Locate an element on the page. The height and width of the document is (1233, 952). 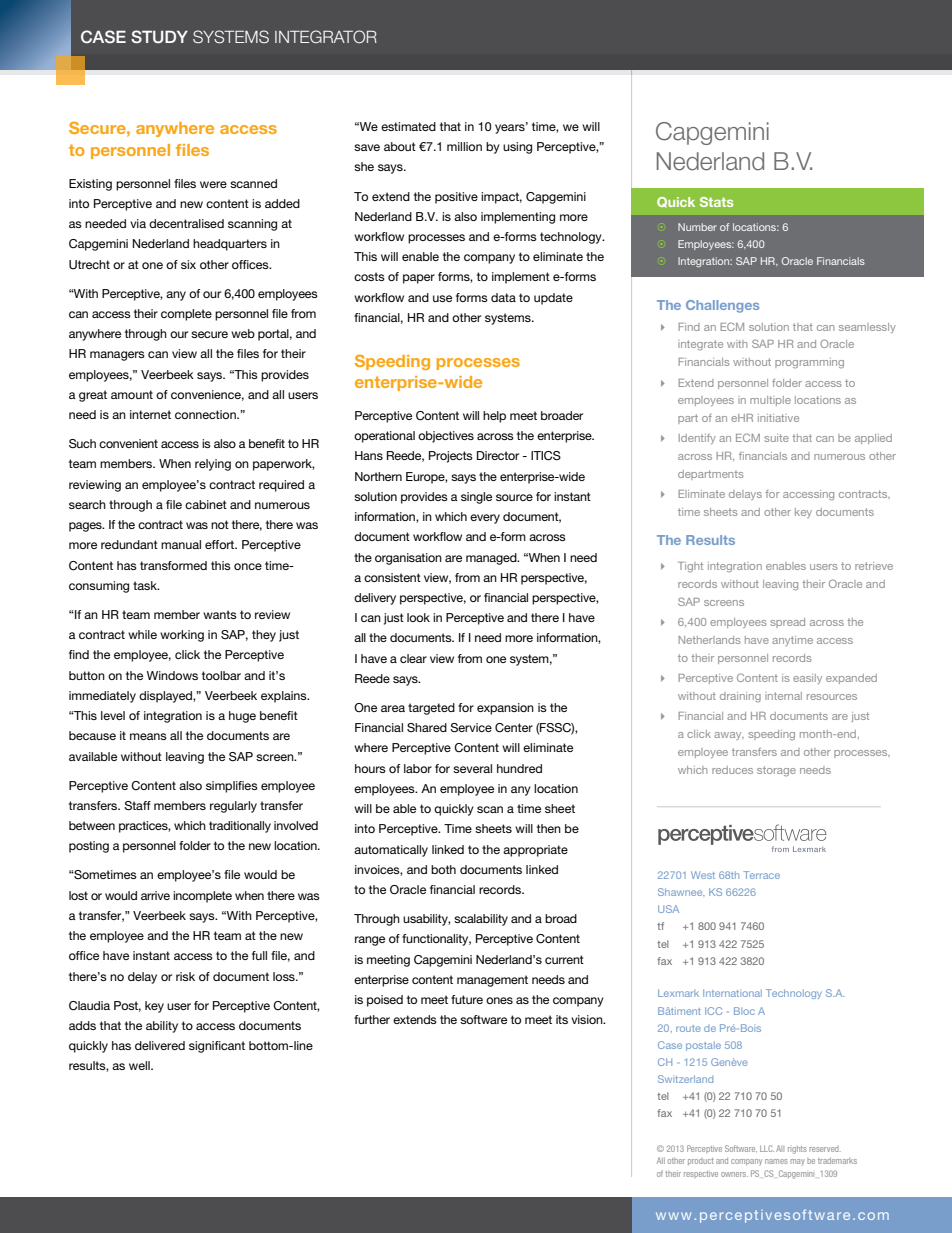
well is located at coordinates (140, 1065).
